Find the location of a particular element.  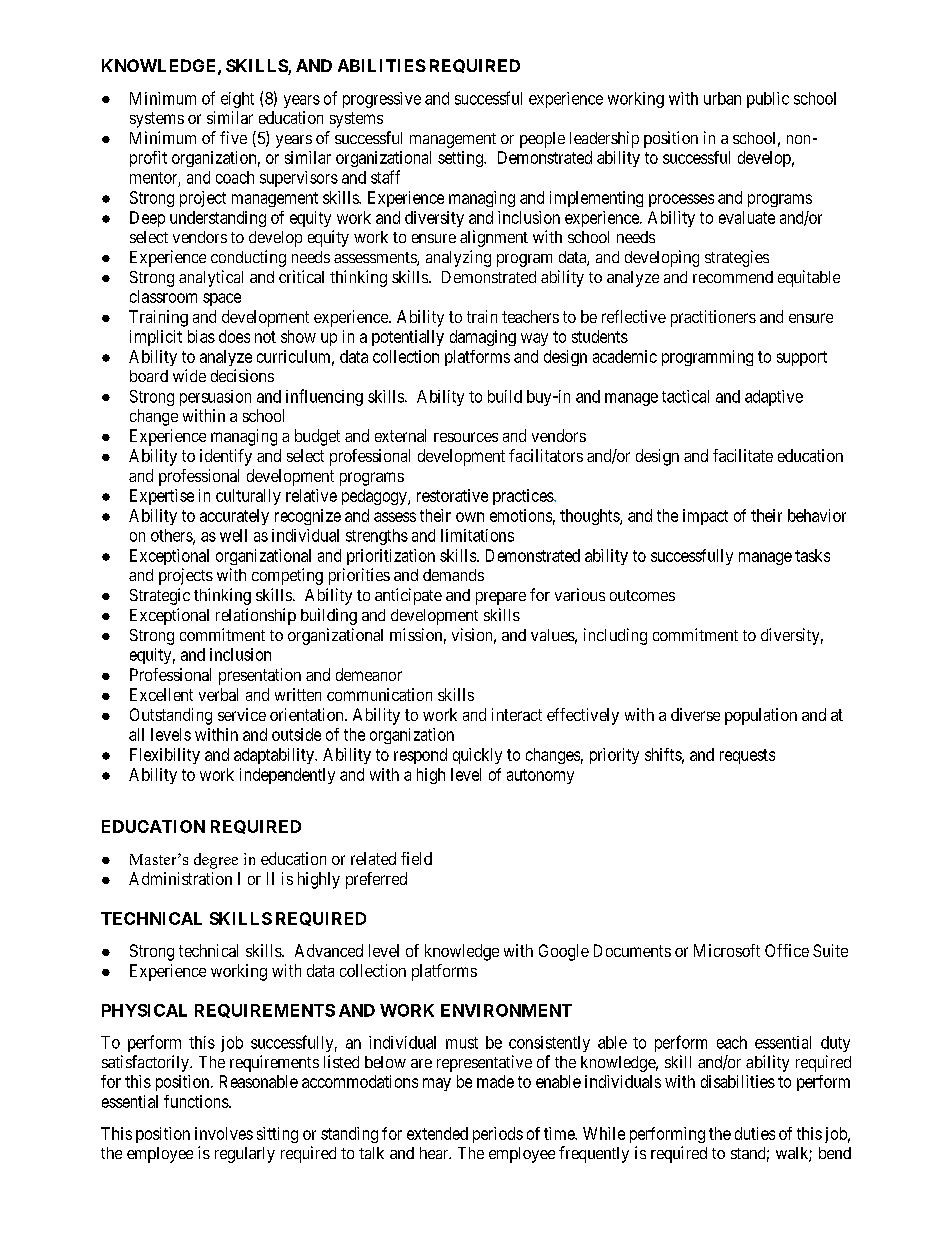

requests is located at coordinates (747, 756).
